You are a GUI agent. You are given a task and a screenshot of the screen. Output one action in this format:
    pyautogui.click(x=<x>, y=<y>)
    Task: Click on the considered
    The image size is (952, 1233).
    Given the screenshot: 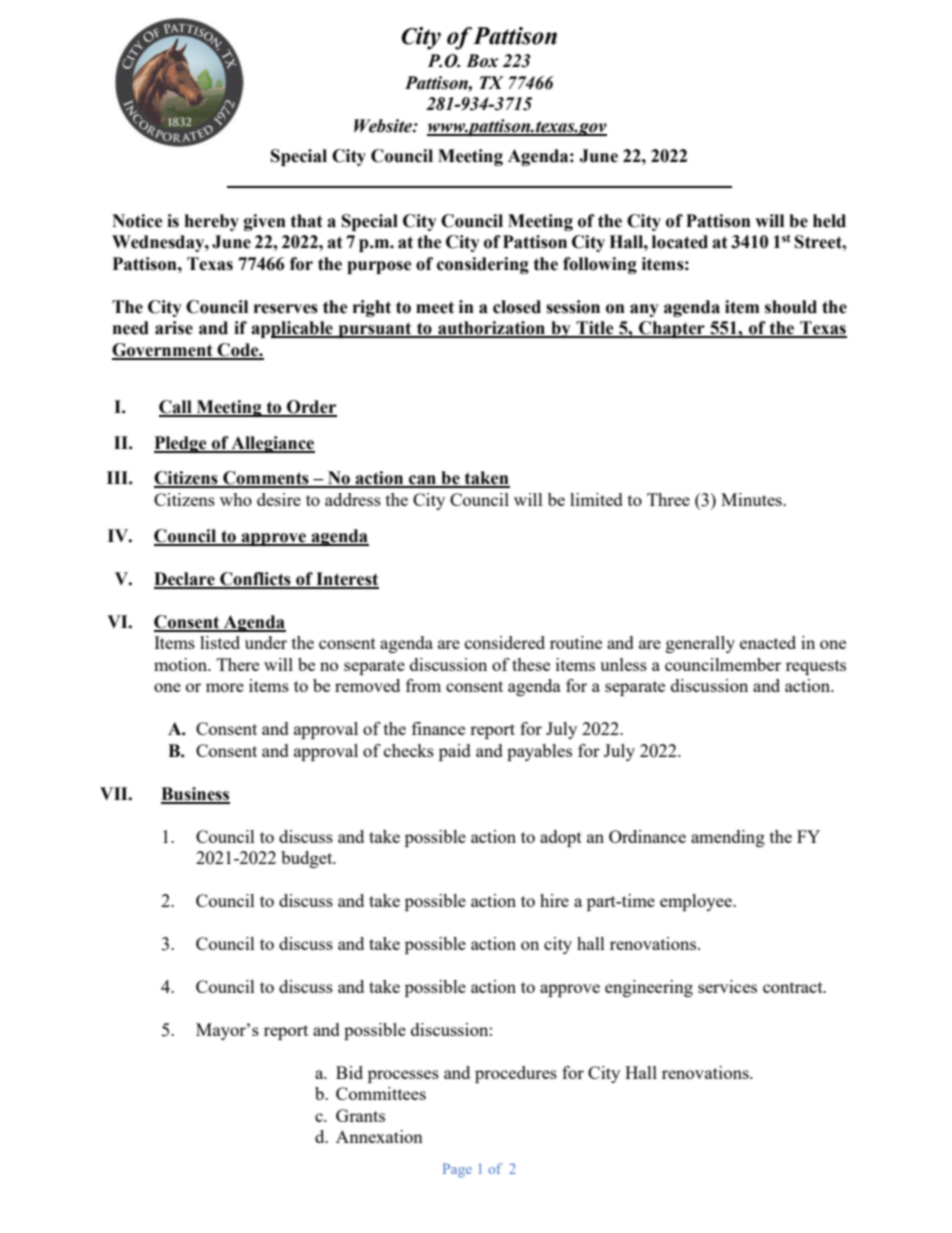 What is the action you would take?
    pyautogui.click(x=505, y=642)
